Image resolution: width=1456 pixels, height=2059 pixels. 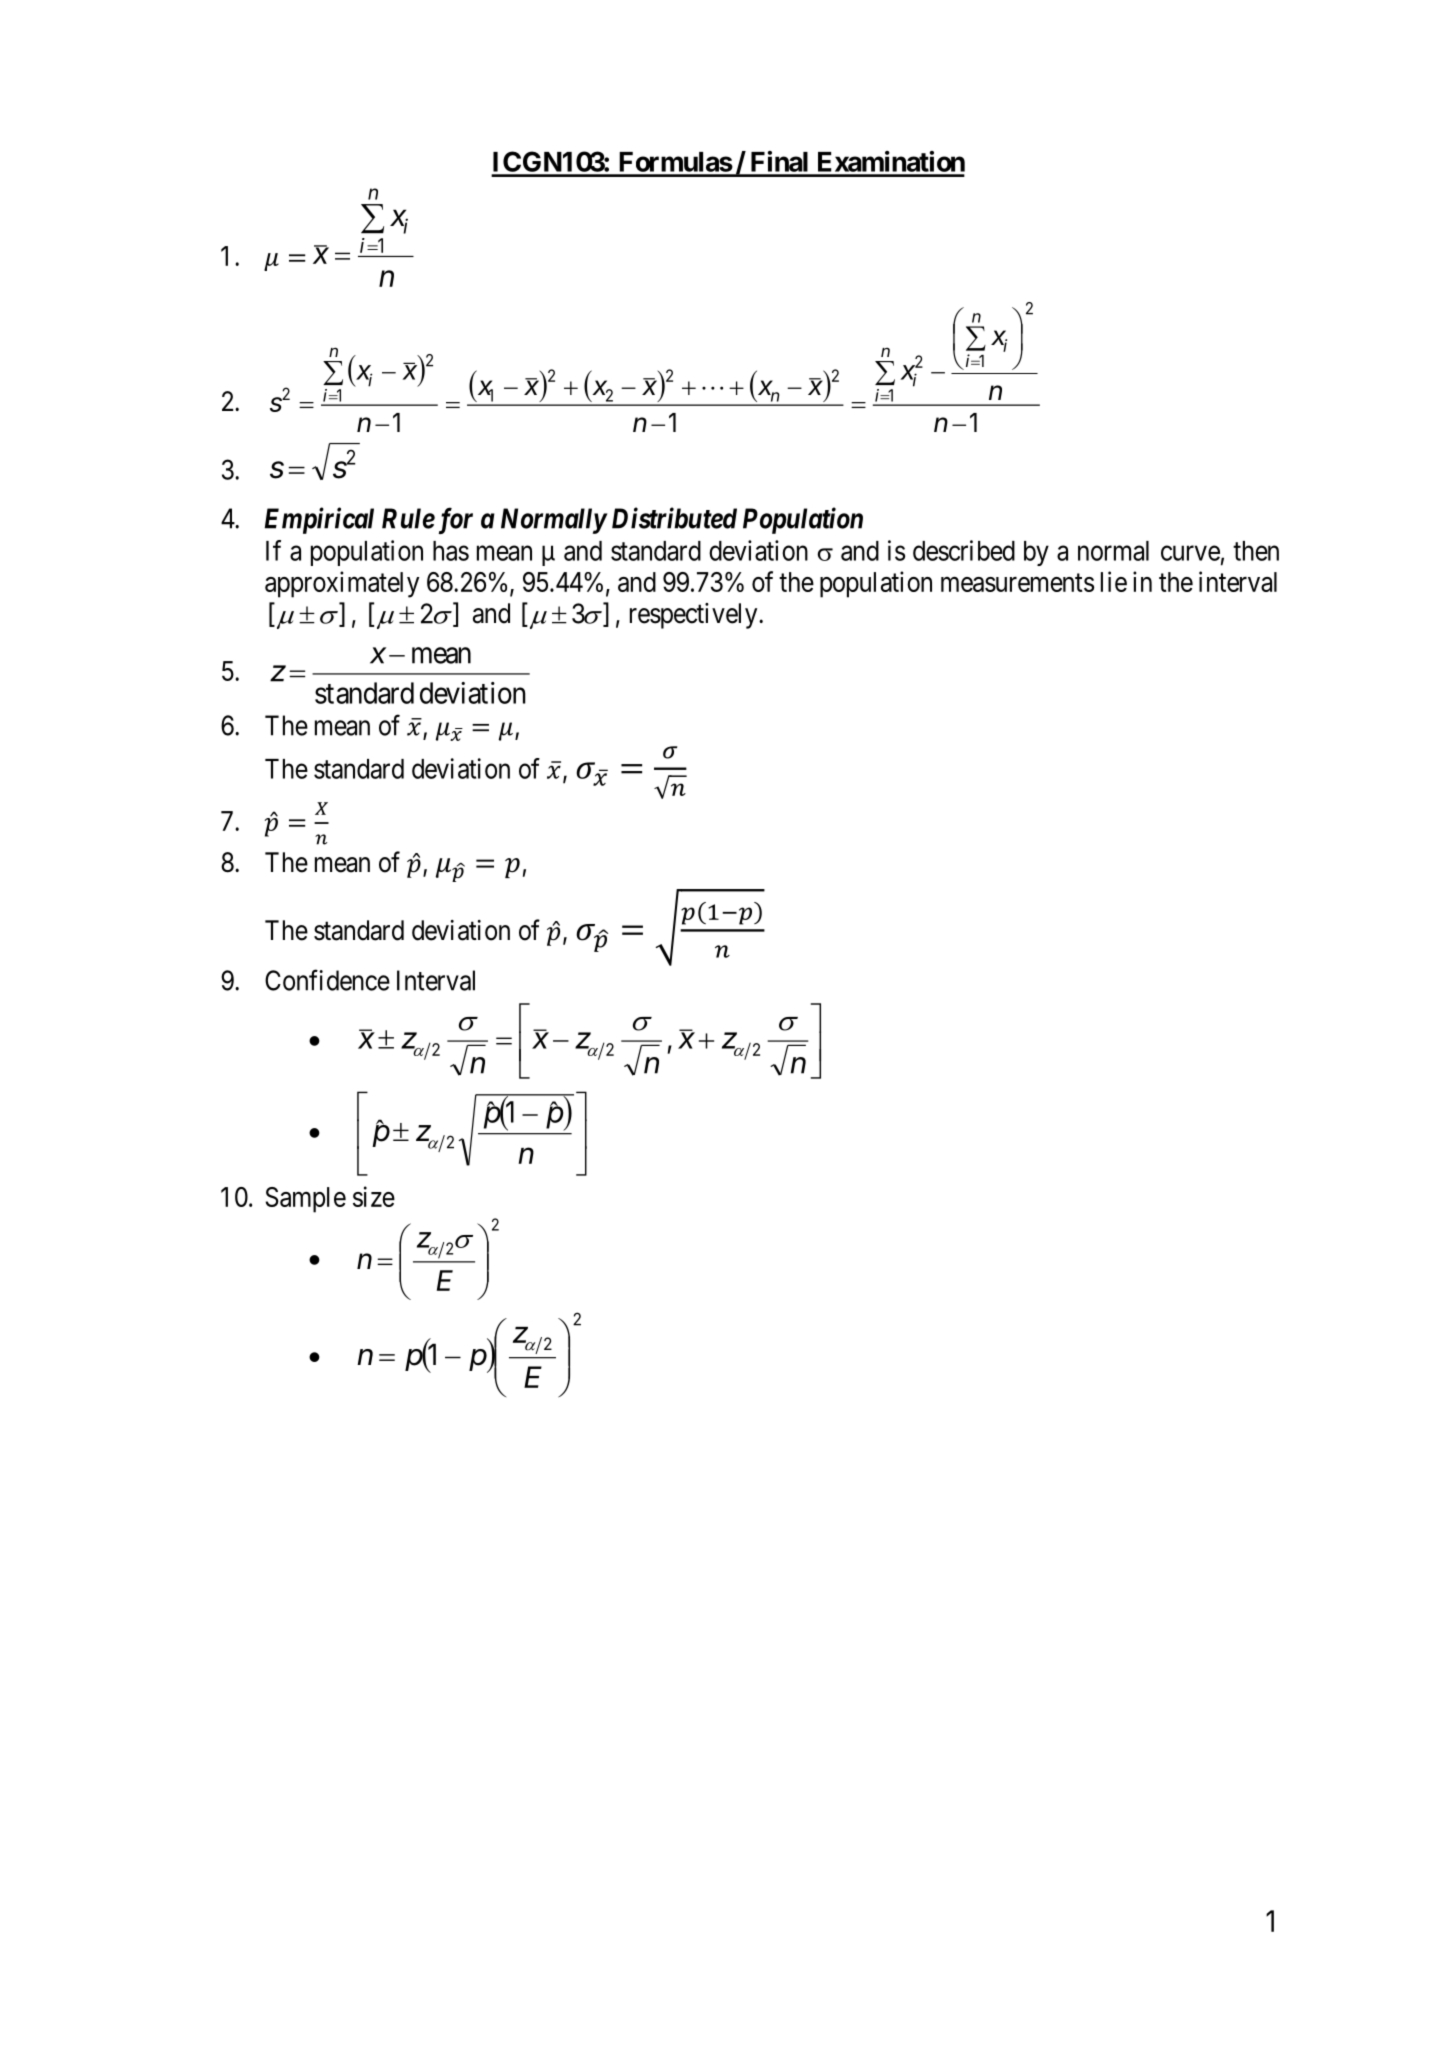 What do you see at coordinates (1017, 583) in the document?
I see `measurements` at bounding box center [1017, 583].
